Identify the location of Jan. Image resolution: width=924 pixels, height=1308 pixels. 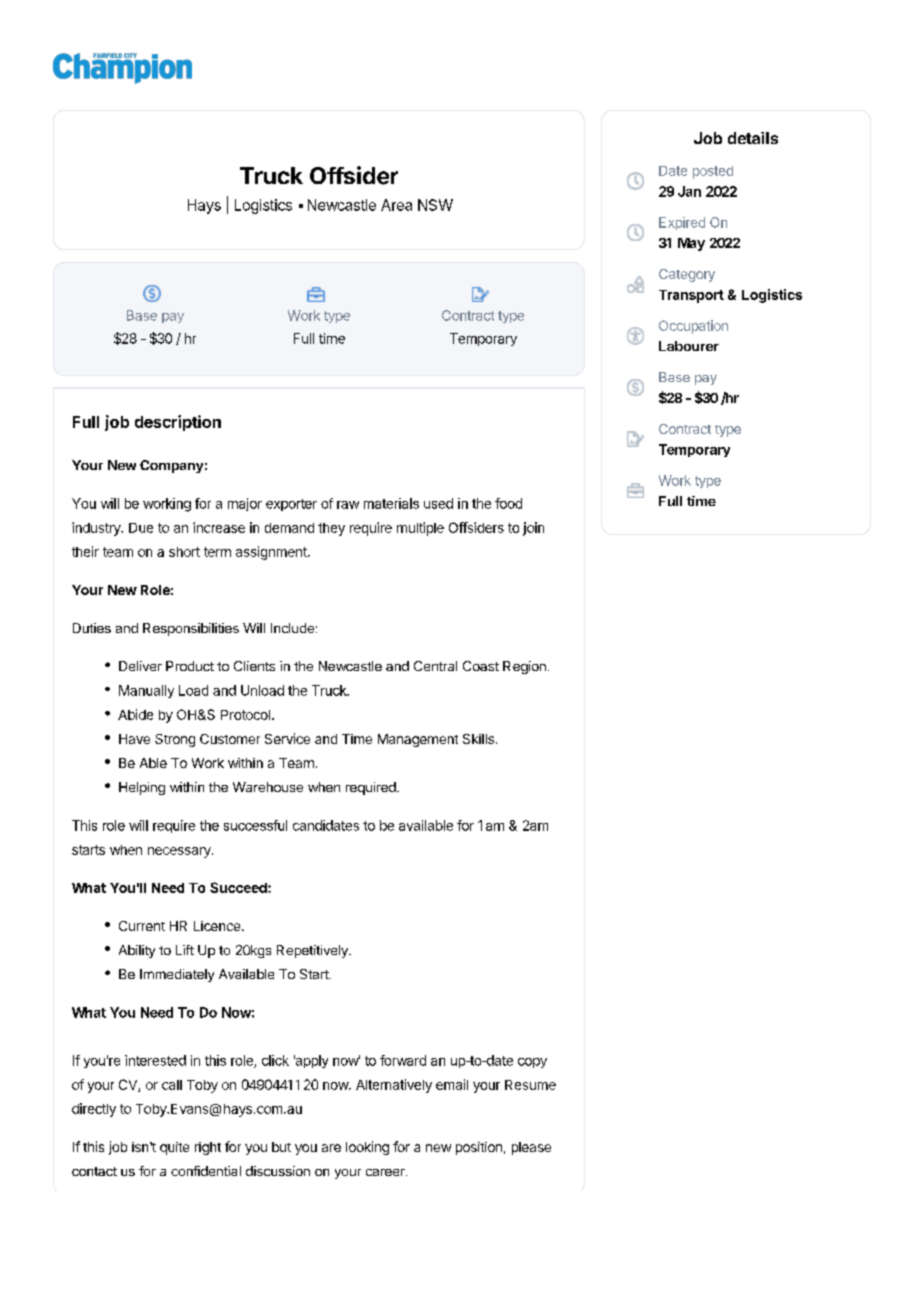
(689, 191).
